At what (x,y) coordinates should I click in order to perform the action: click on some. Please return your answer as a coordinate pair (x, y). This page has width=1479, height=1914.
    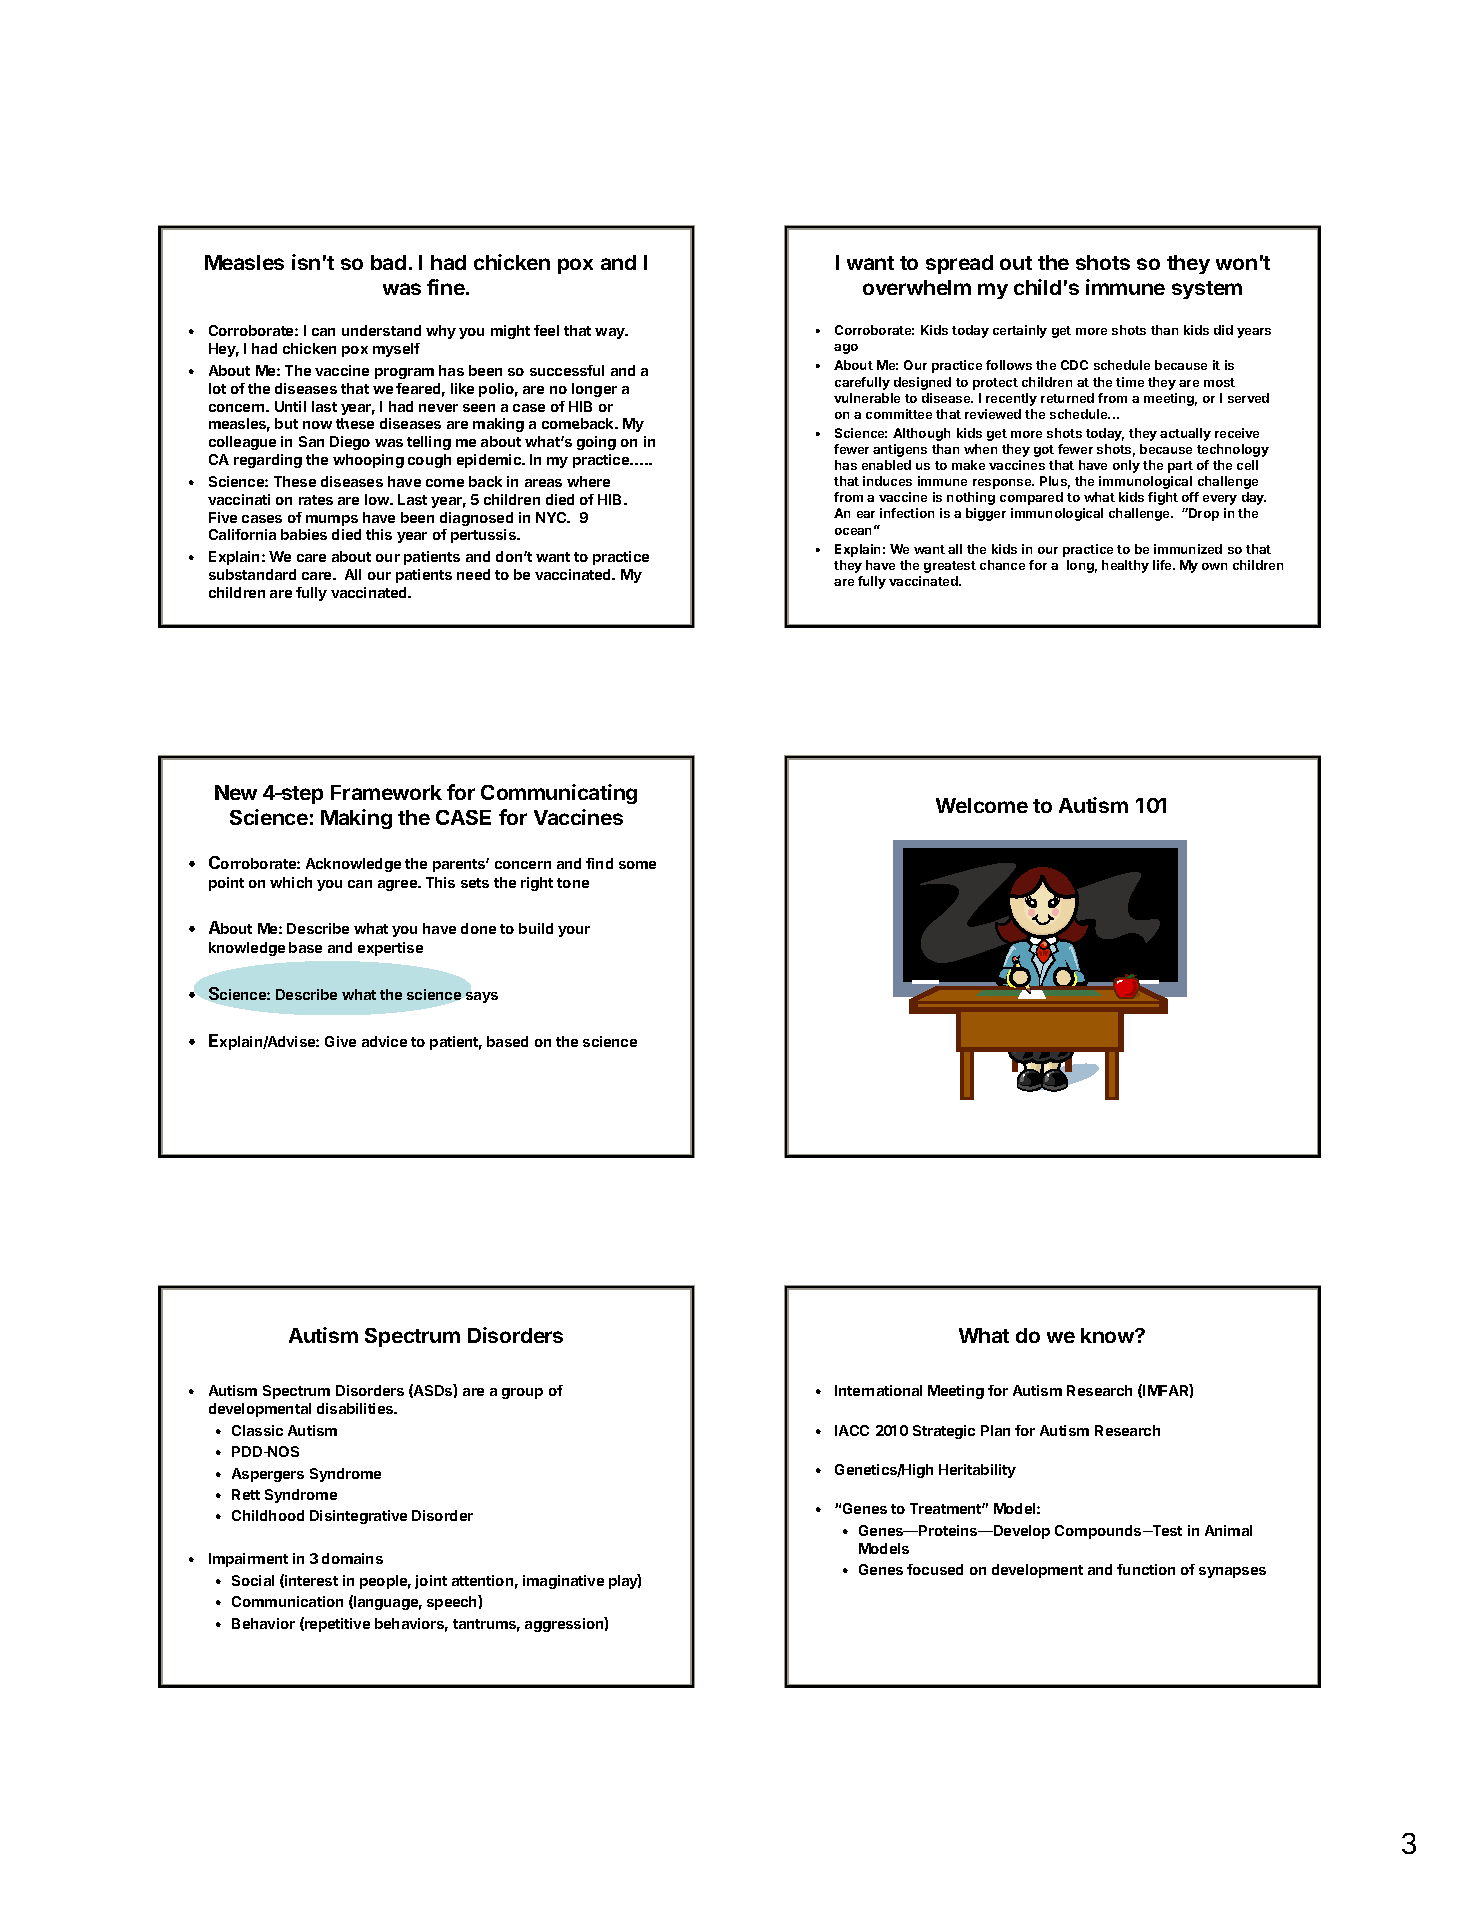
    Looking at the image, I should click on (637, 865).
